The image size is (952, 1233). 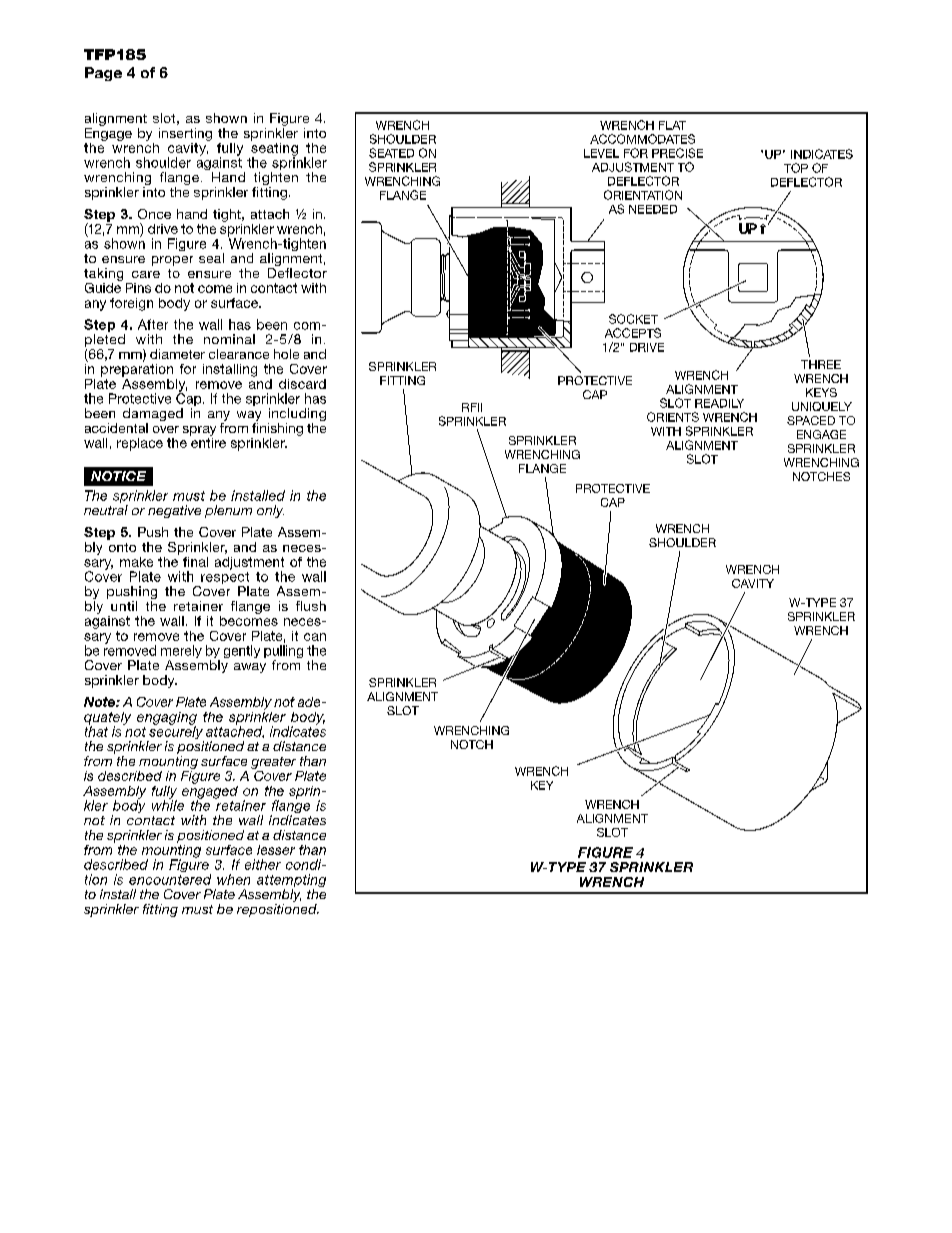 I want to click on encountered, so click(x=170, y=879).
